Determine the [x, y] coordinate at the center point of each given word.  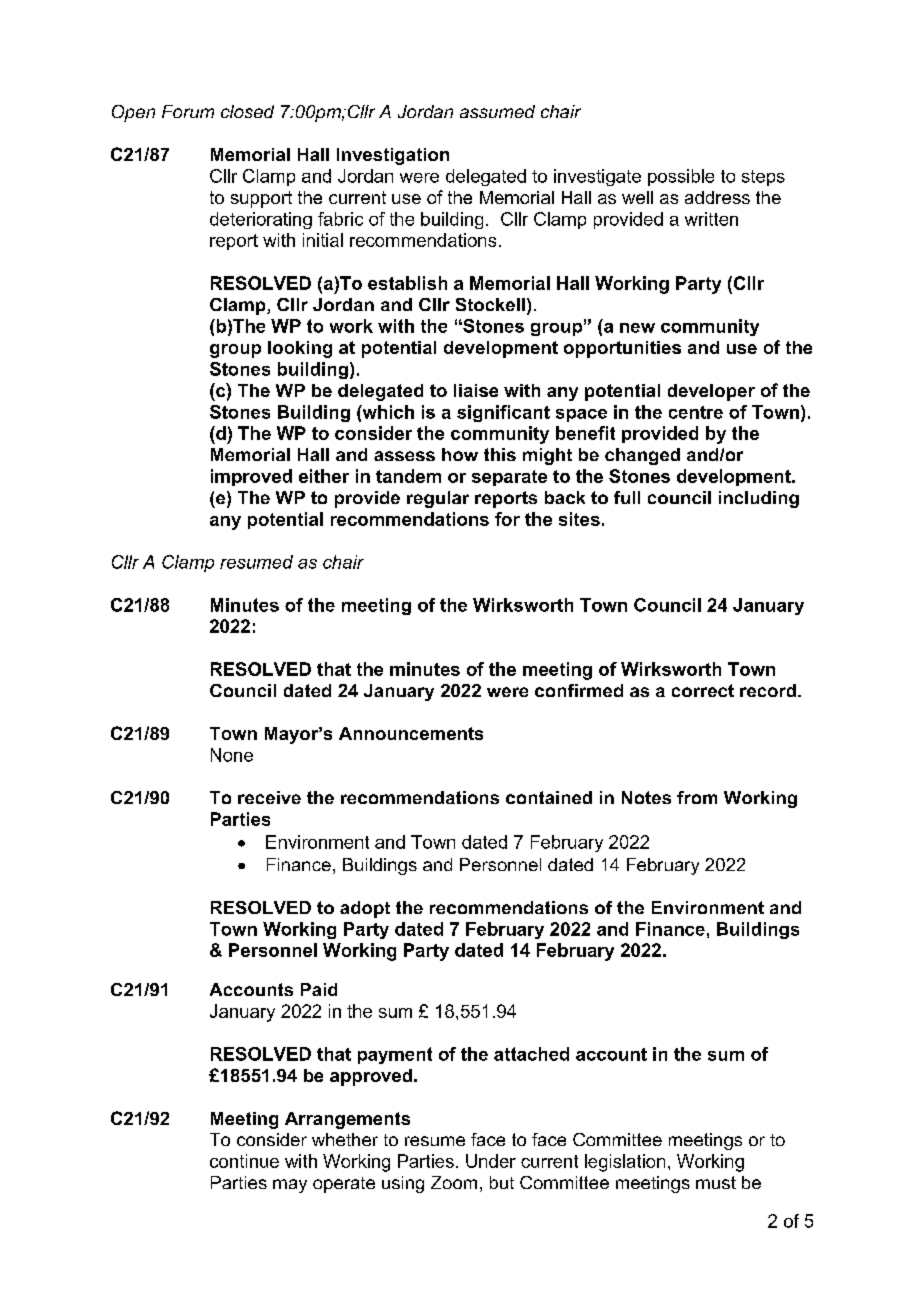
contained [549, 797]
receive [269, 797]
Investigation [393, 156]
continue [244, 1161]
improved [251, 477]
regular [438, 499]
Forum [188, 111]
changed [642, 456]
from [697, 797]
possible [681, 177]
